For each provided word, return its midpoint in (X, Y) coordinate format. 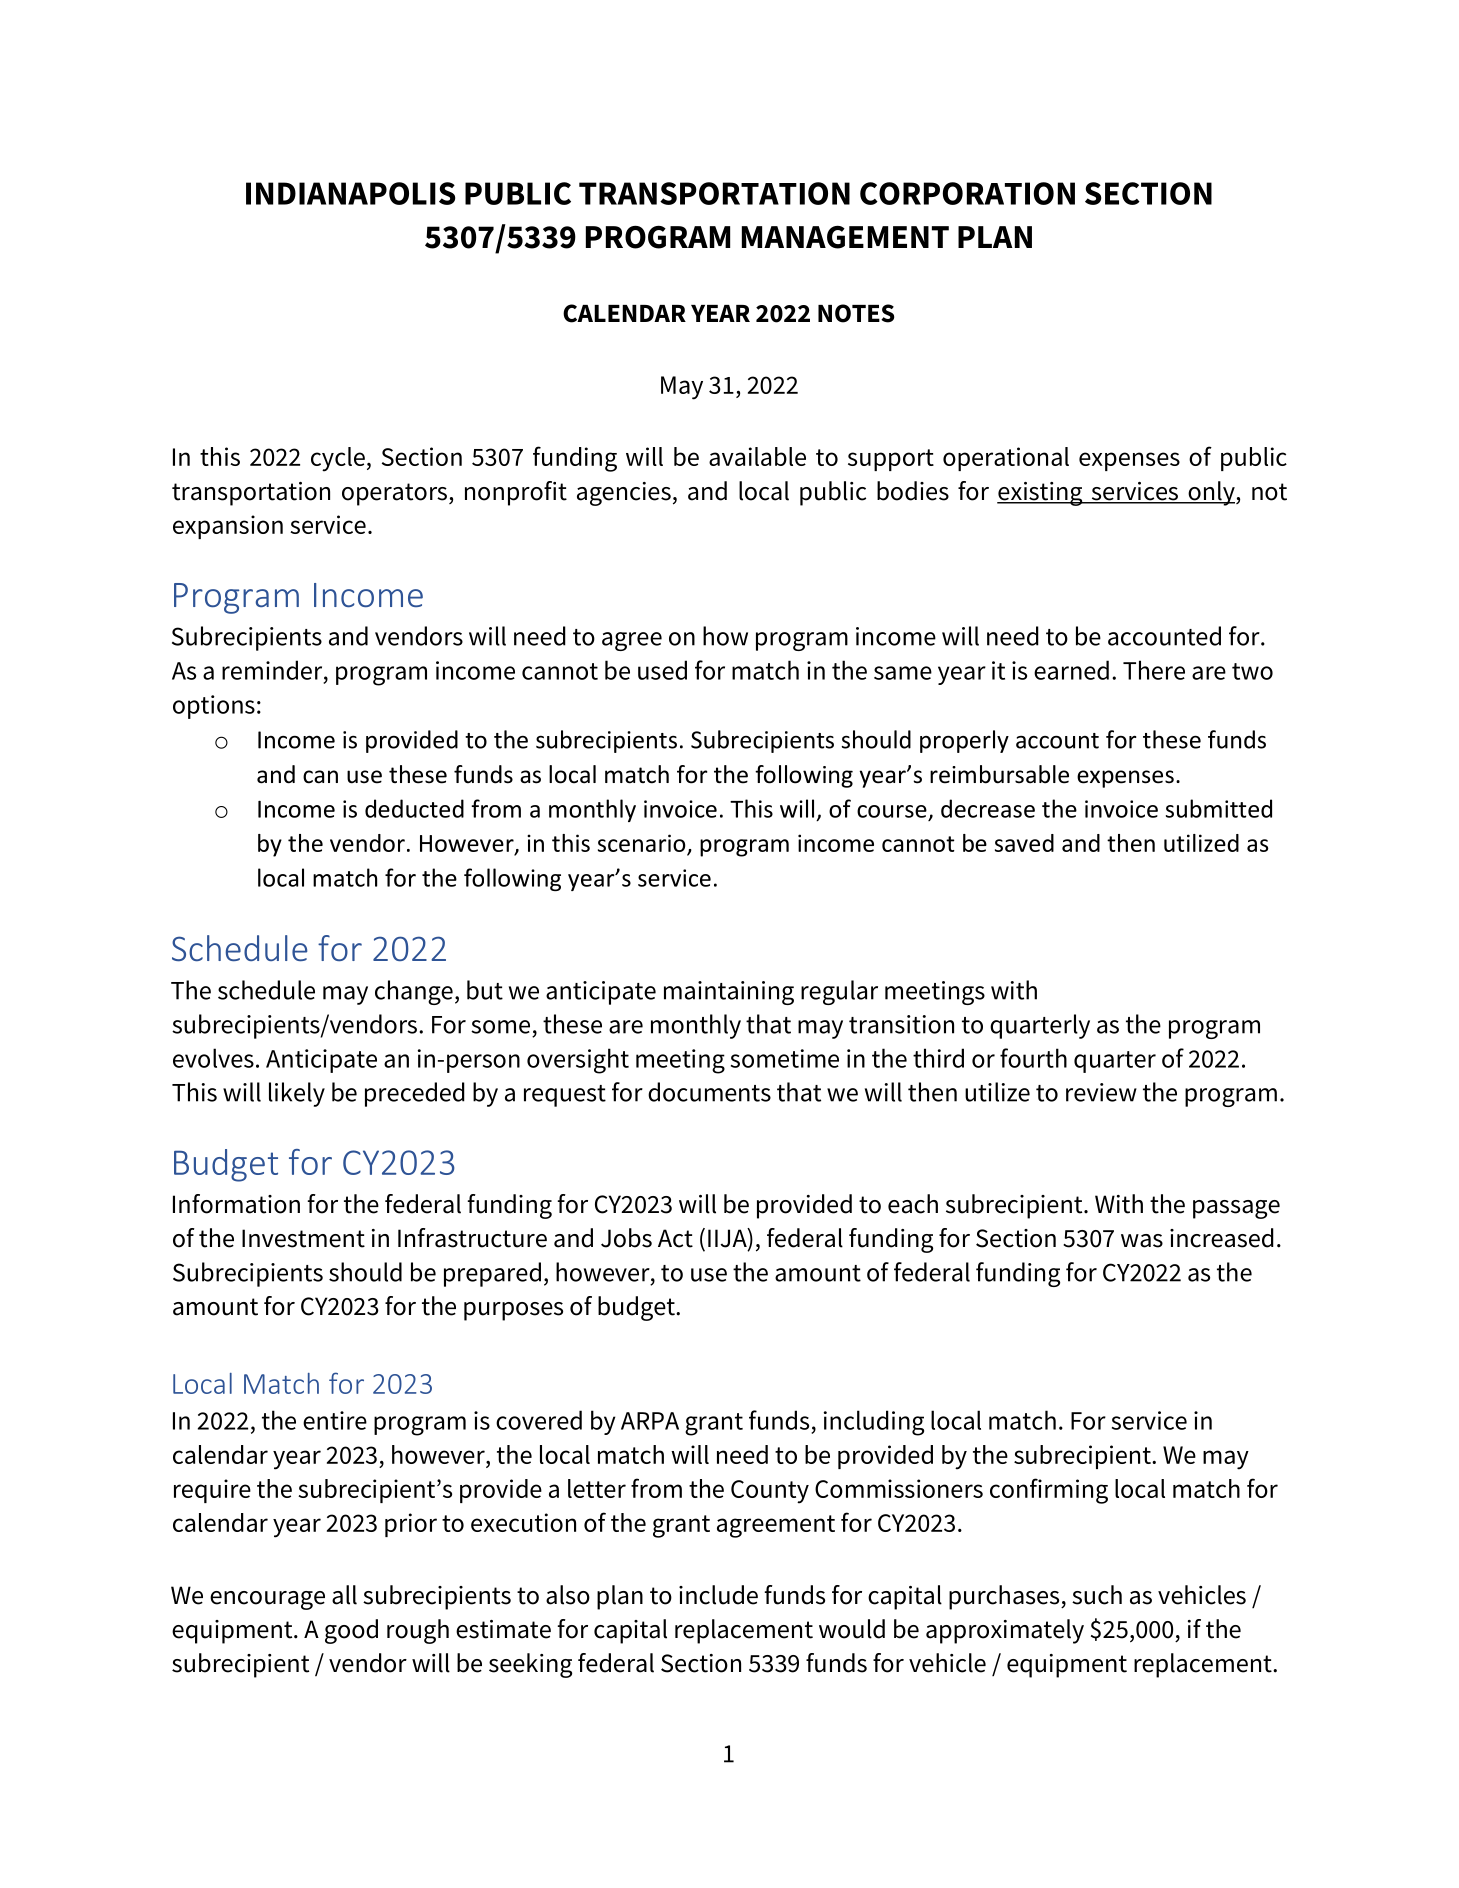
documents (709, 1092)
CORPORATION (967, 193)
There (1154, 670)
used (662, 670)
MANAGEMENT (845, 237)
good (351, 1631)
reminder (273, 670)
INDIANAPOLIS (350, 193)
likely (297, 1094)
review (1101, 1092)
